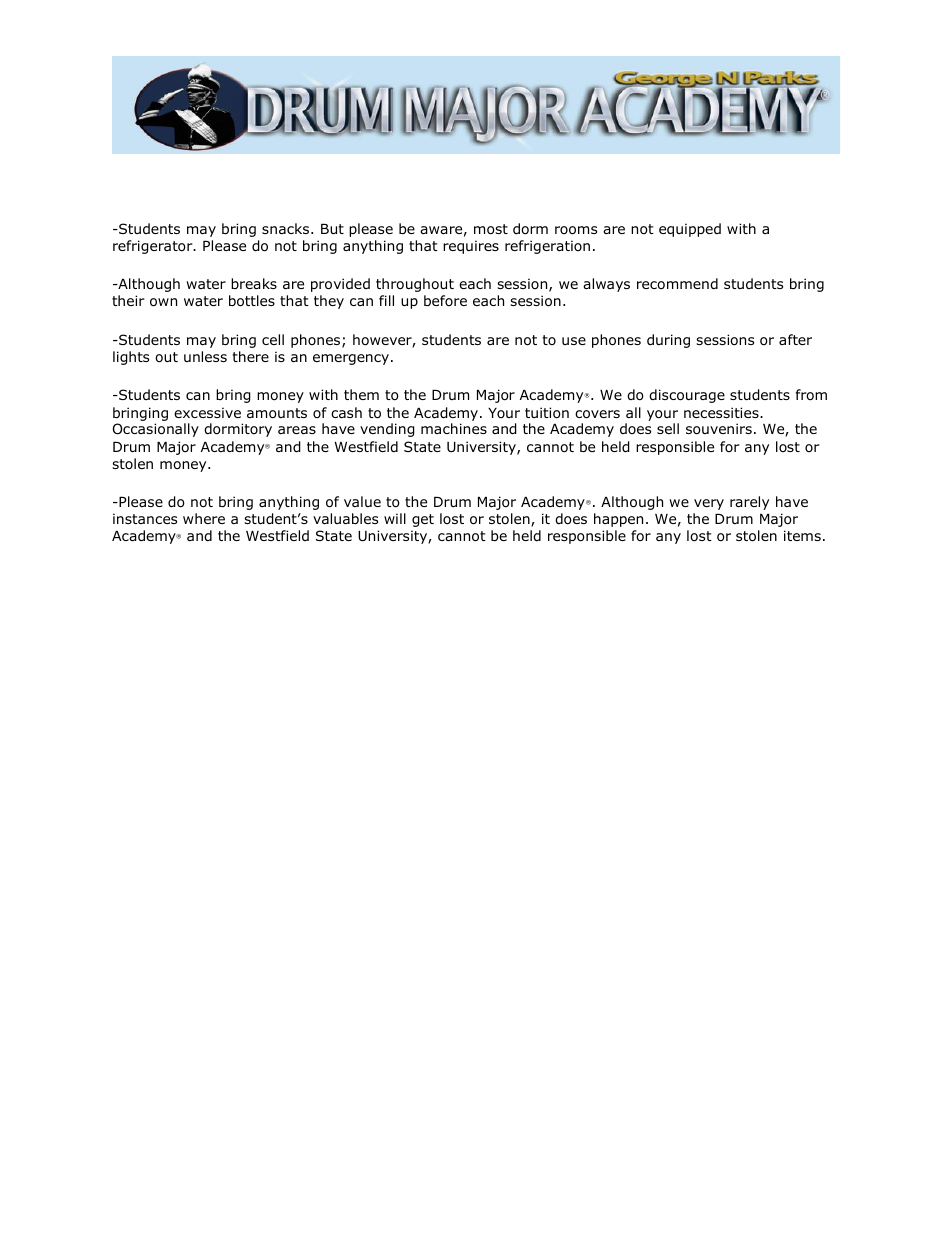 This page has width=952, height=1233. I want to click on refrigerator, so click(154, 247).
